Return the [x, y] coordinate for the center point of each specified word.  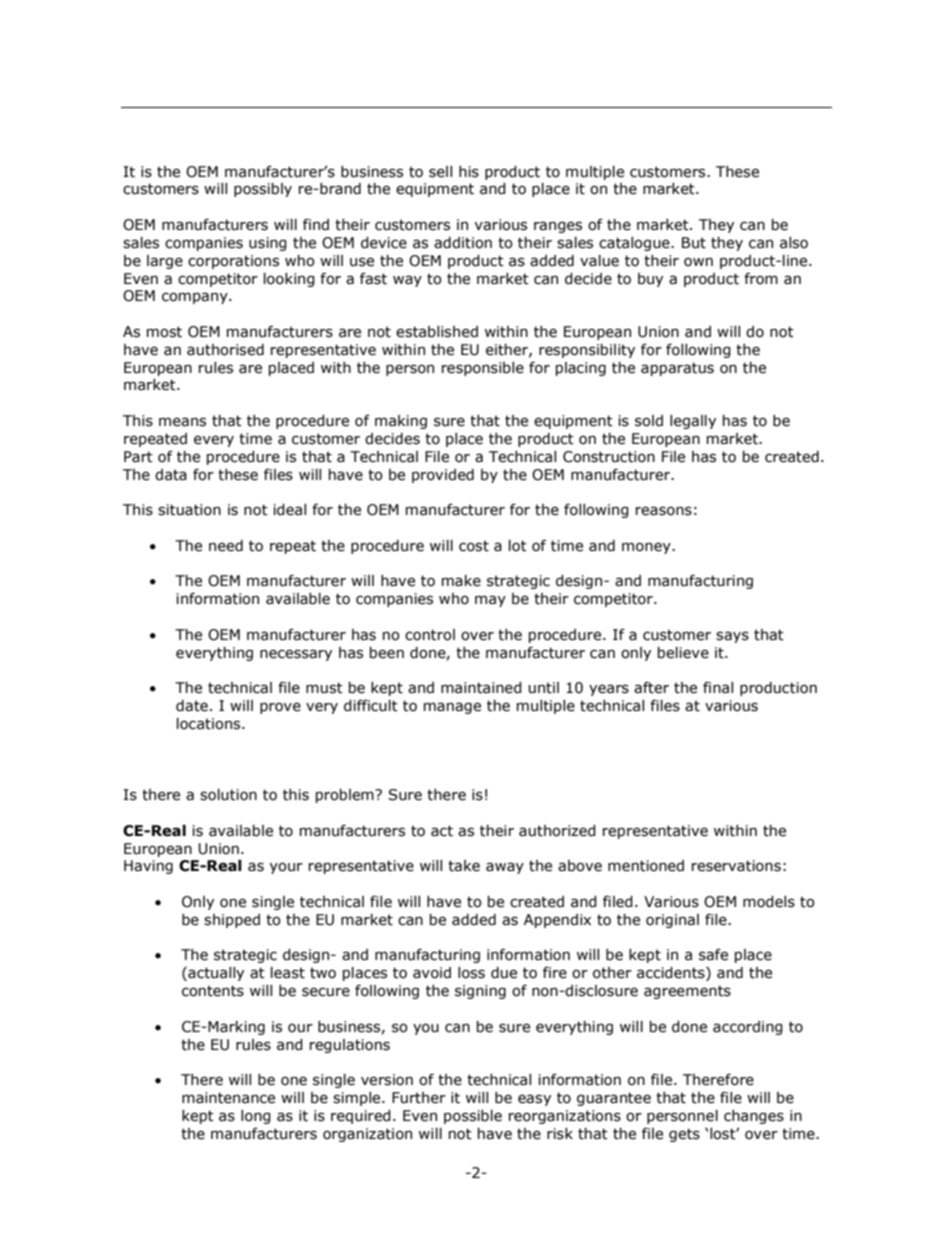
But [694, 243]
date [192, 706]
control [430, 635]
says [732, 637]
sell [440, 172]
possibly [263, 190]
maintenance [228, 1098]
